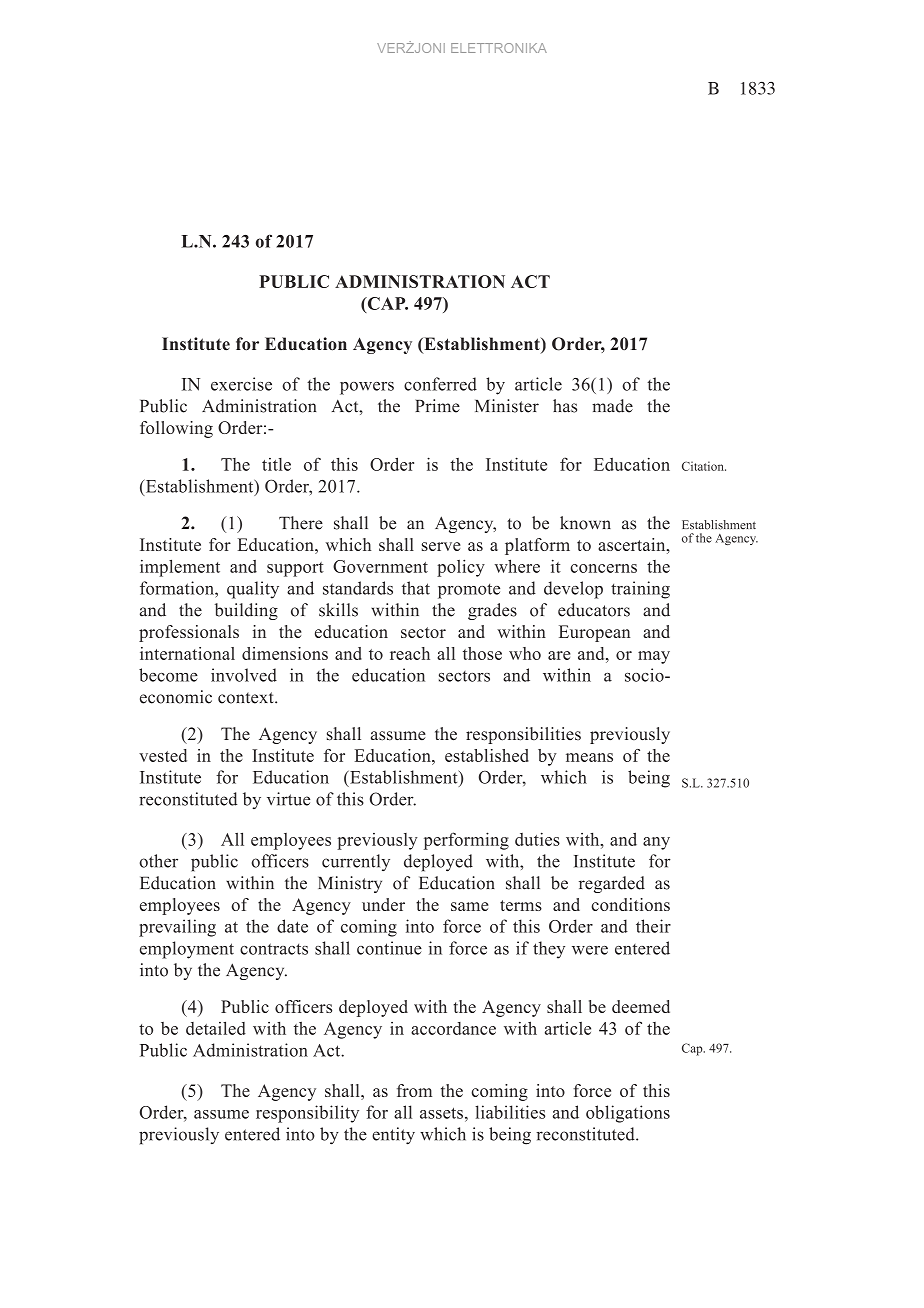 This screenshot has width=924, height=1308. Describe the element at coordinates (307, 1114) in the screenshot. I see `responsibility` at that location.
